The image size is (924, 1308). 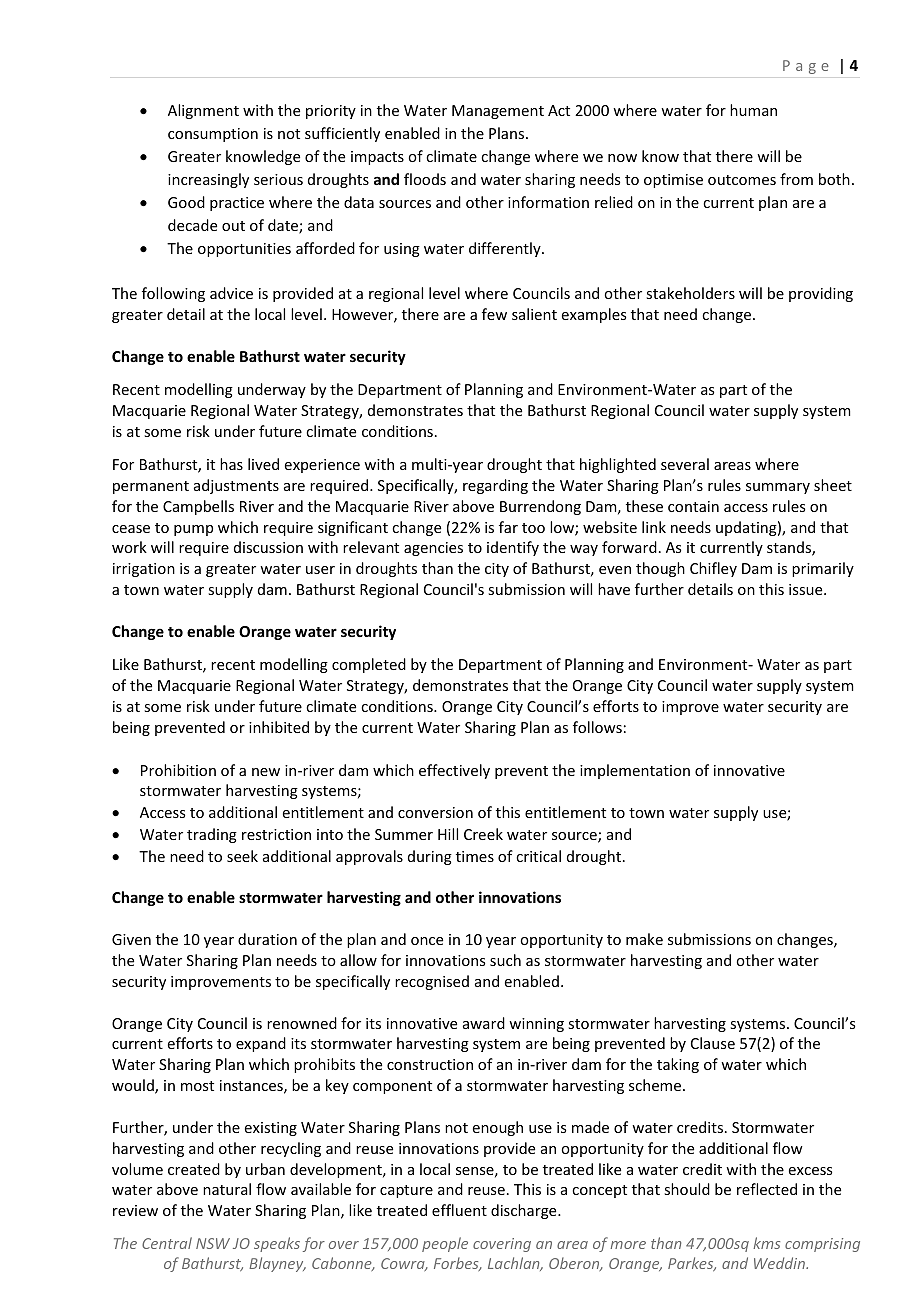 What do you see at coordinates (459, 1210) in the screenshot?
I see `effluent` at bounding box center [459, 1210].
